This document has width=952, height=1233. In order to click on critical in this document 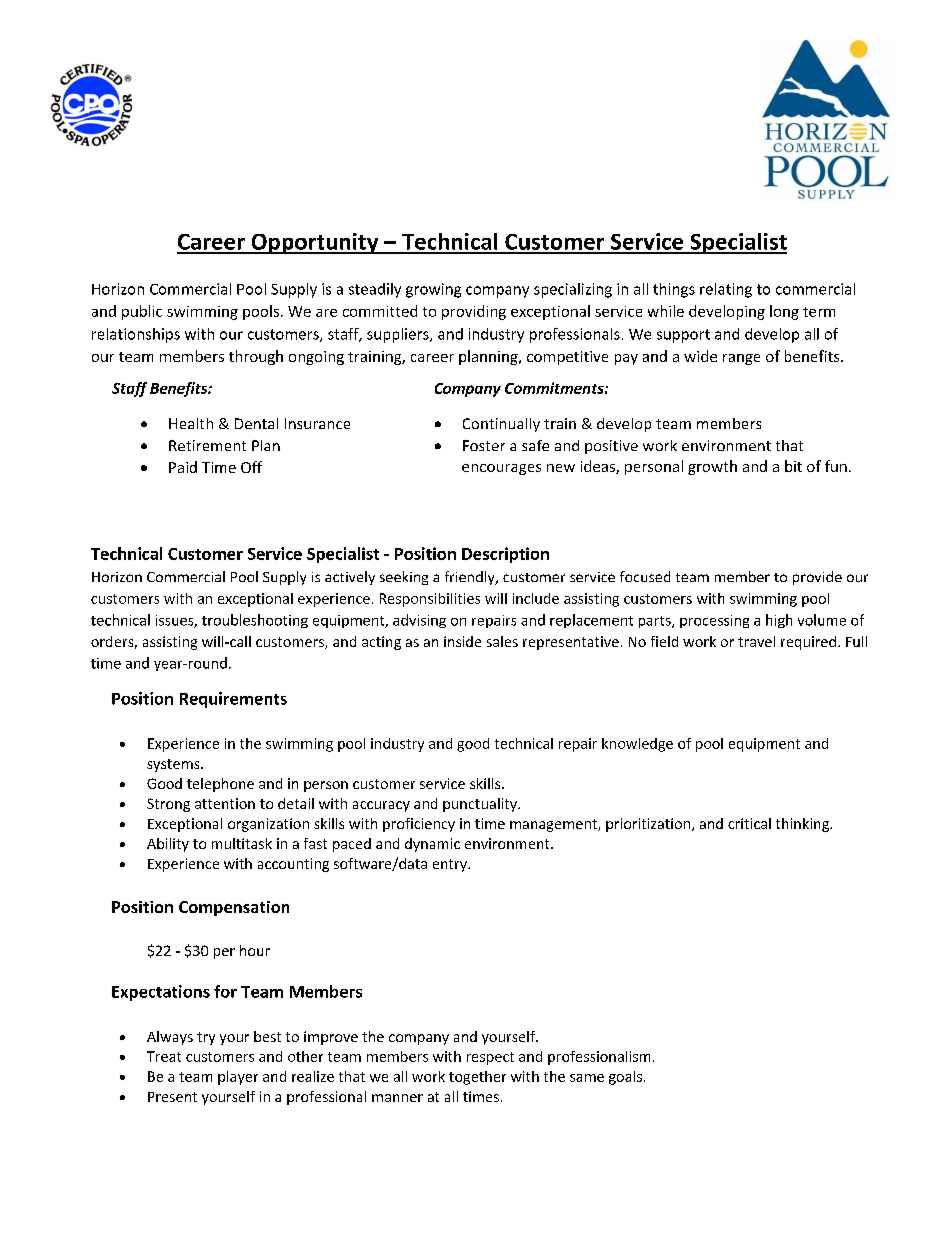, I will do `click(749, 823)`.
